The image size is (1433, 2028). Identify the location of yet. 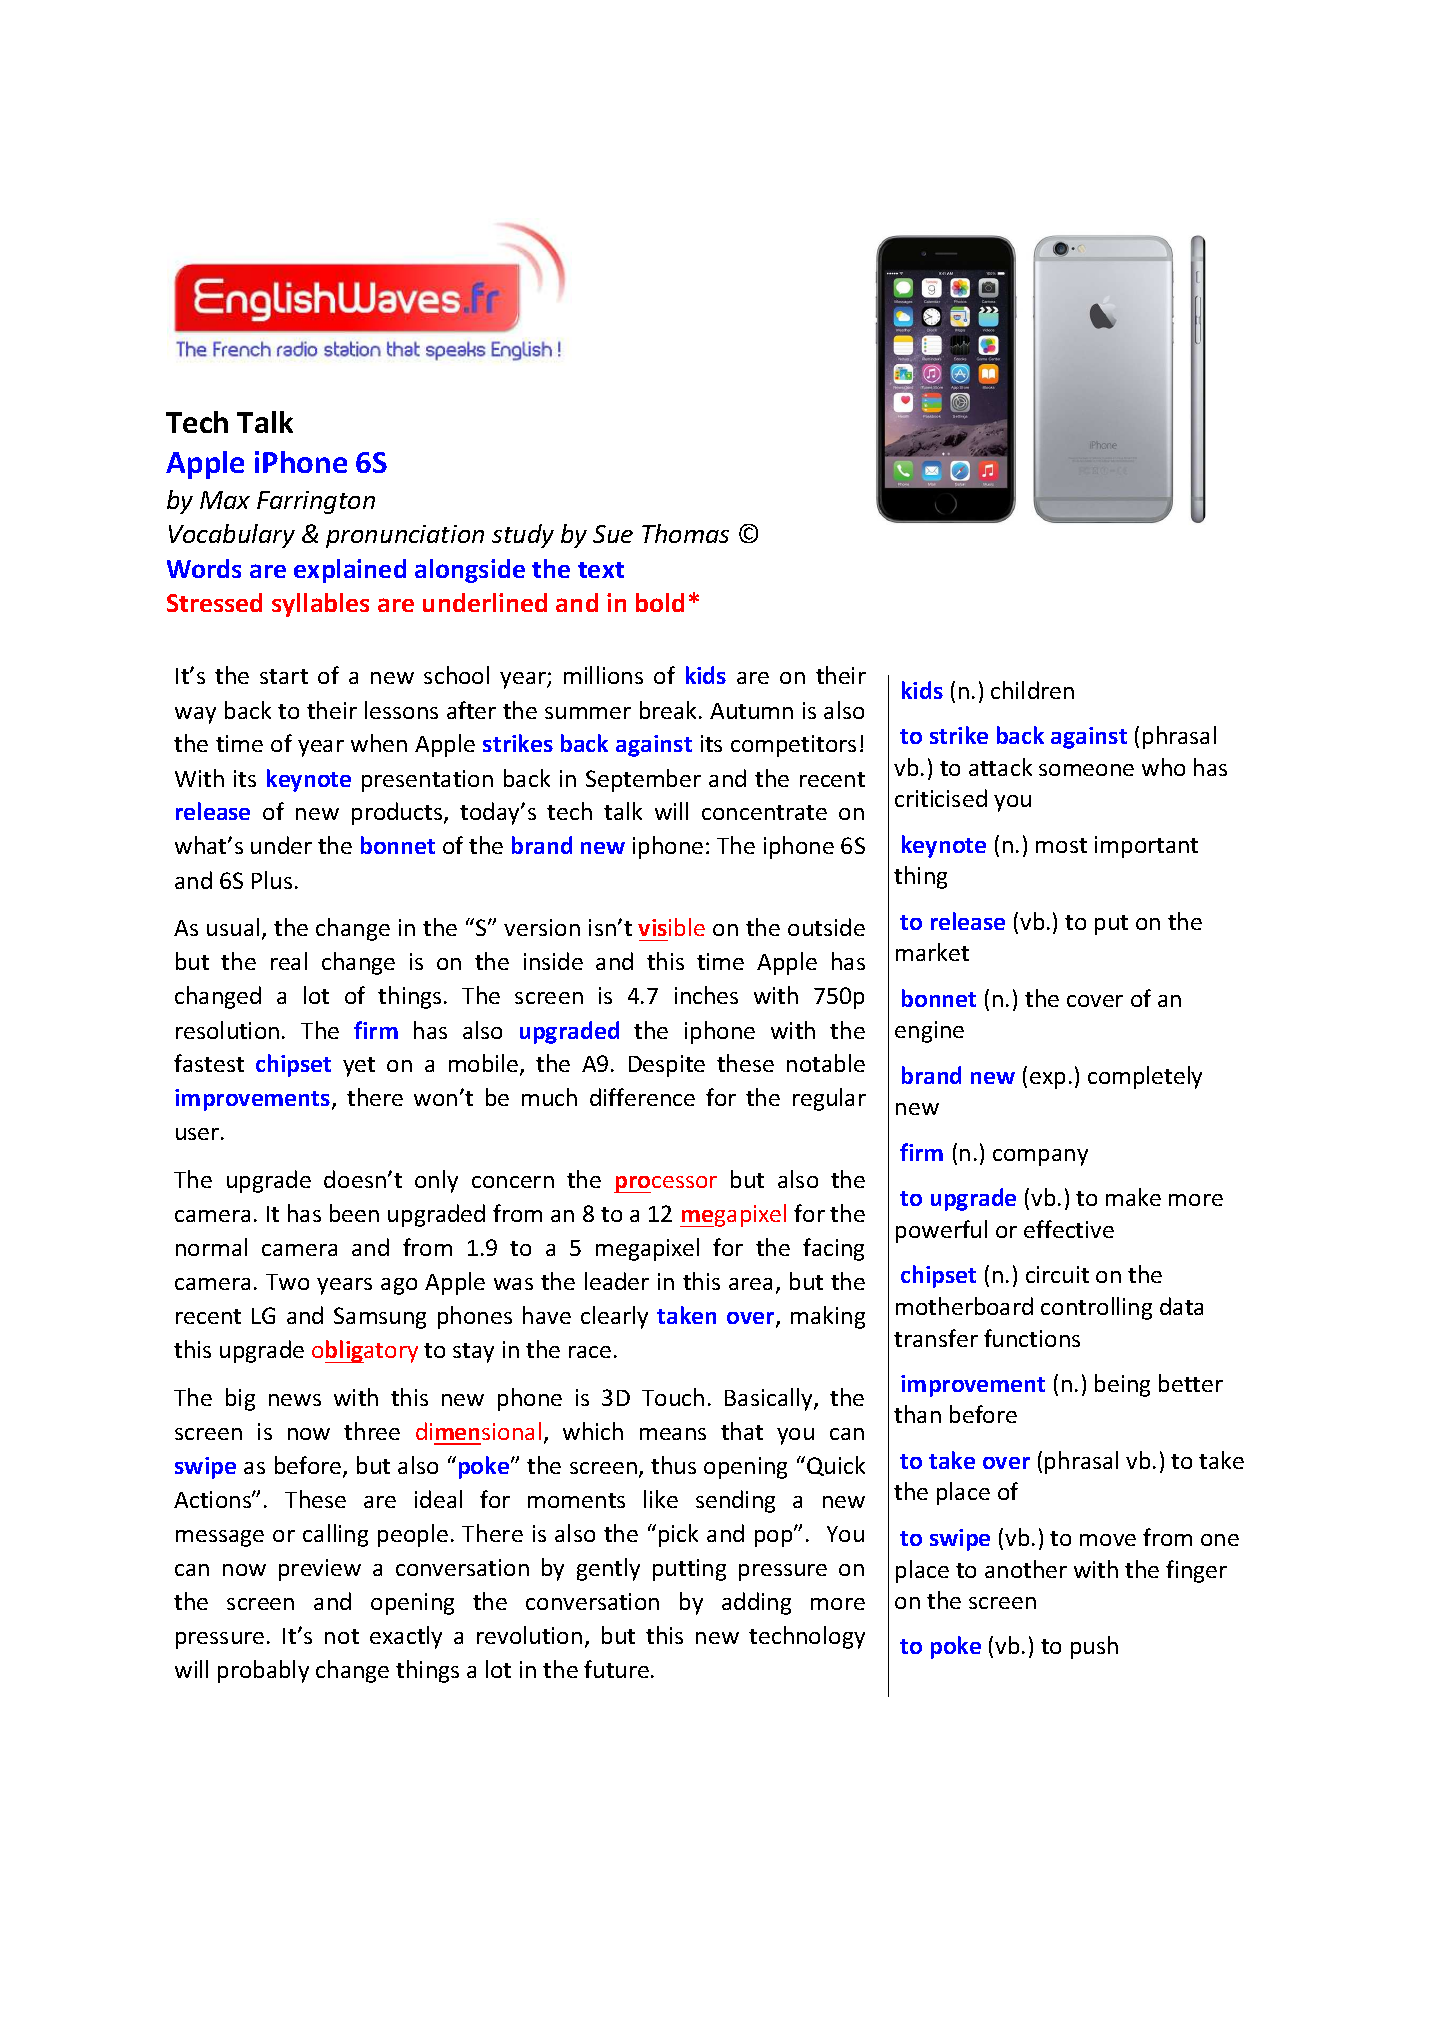
(359, 1067).
